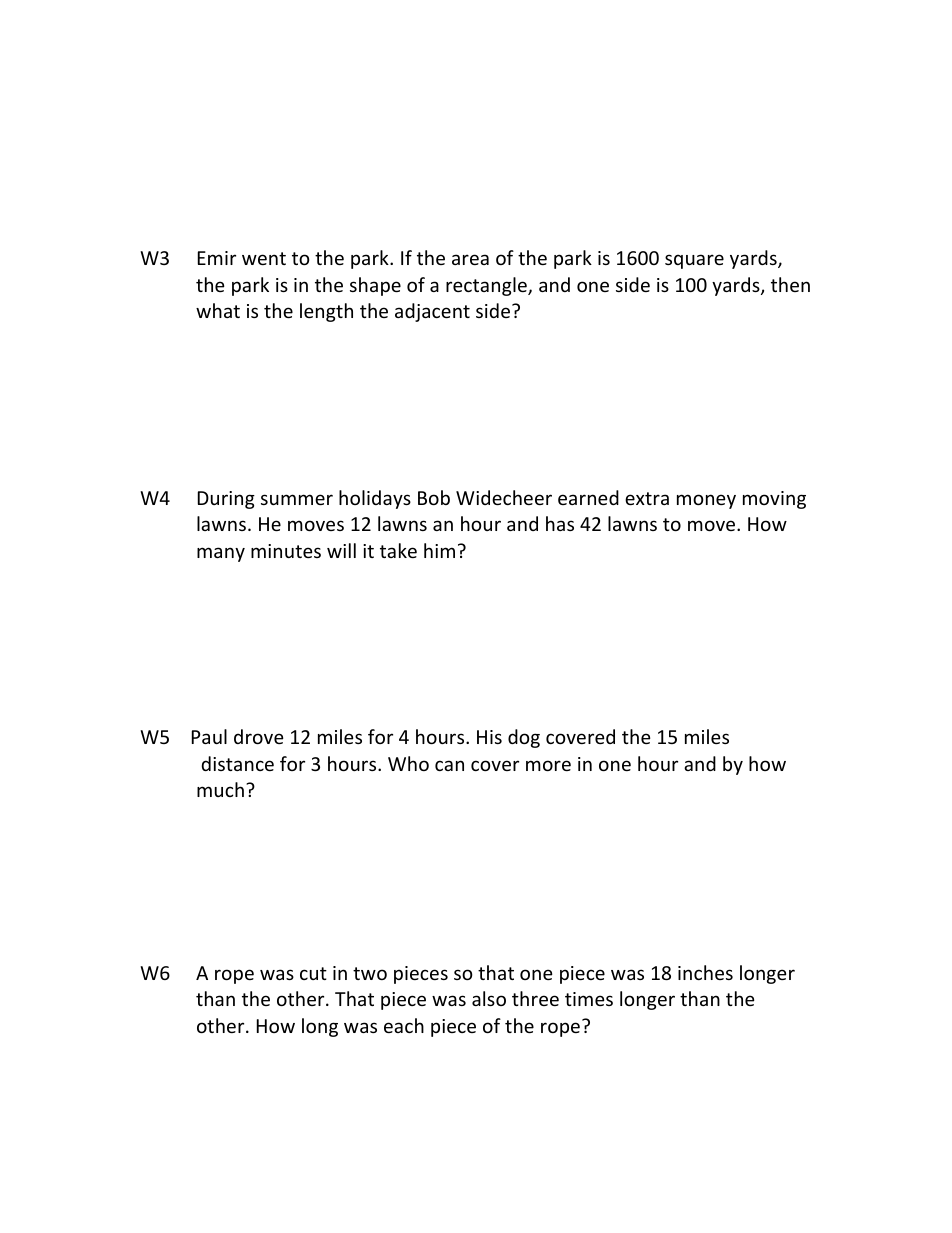  Describe the element at coordinates (286, 551) in the screenshot. I see `minutes` at that location.
